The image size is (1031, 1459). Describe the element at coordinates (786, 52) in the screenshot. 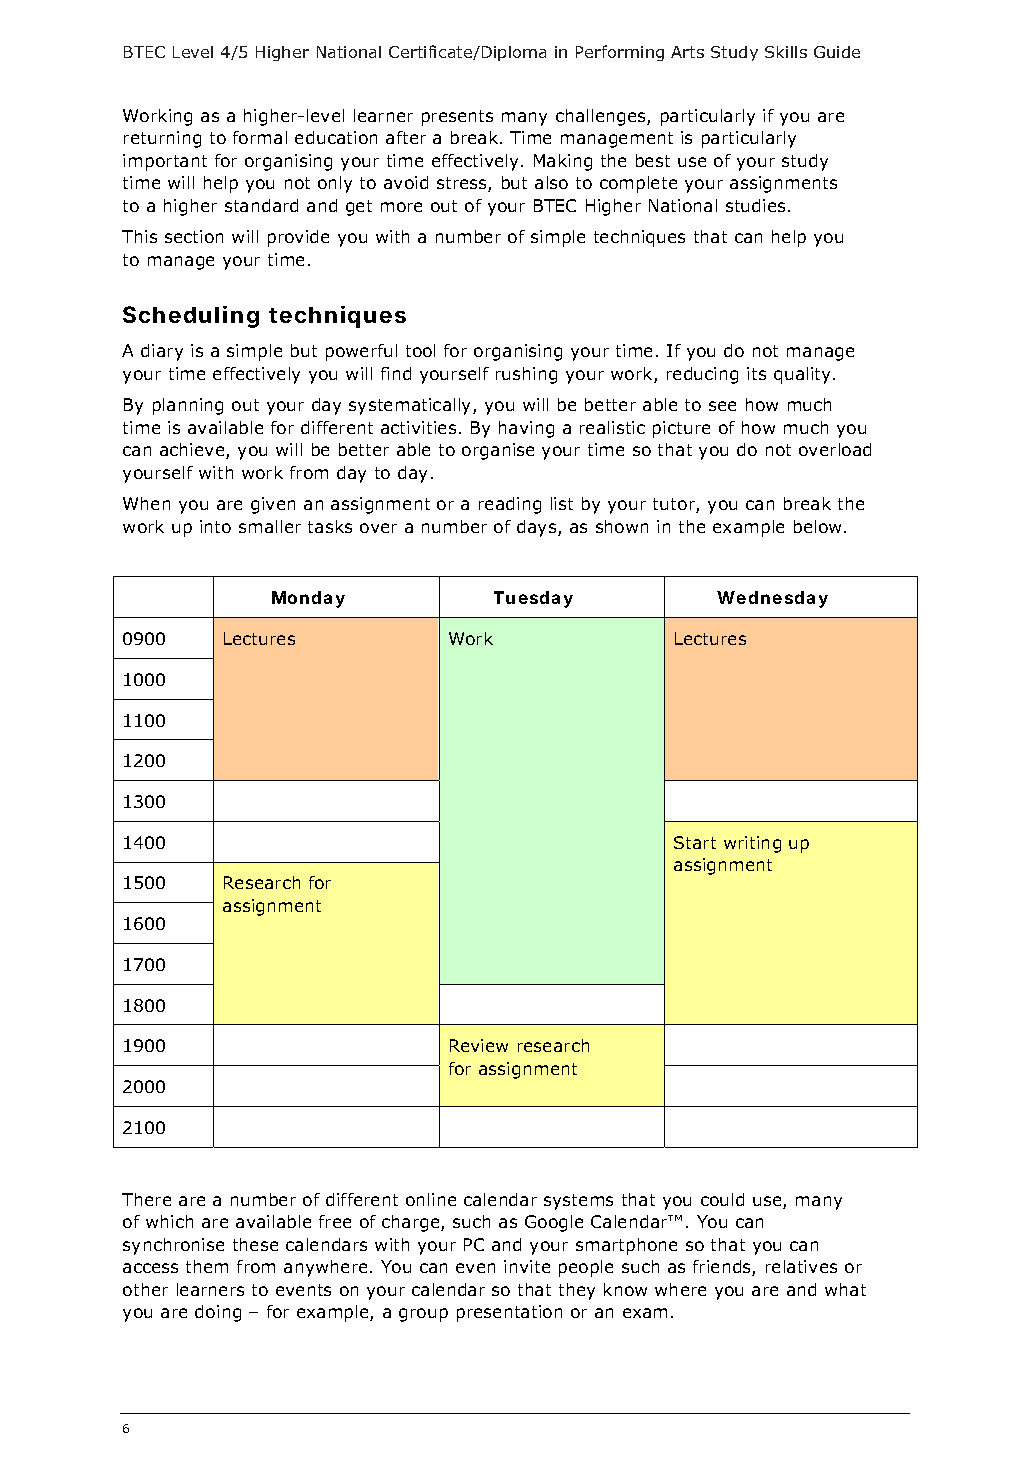

I see `Skills` at that location.
